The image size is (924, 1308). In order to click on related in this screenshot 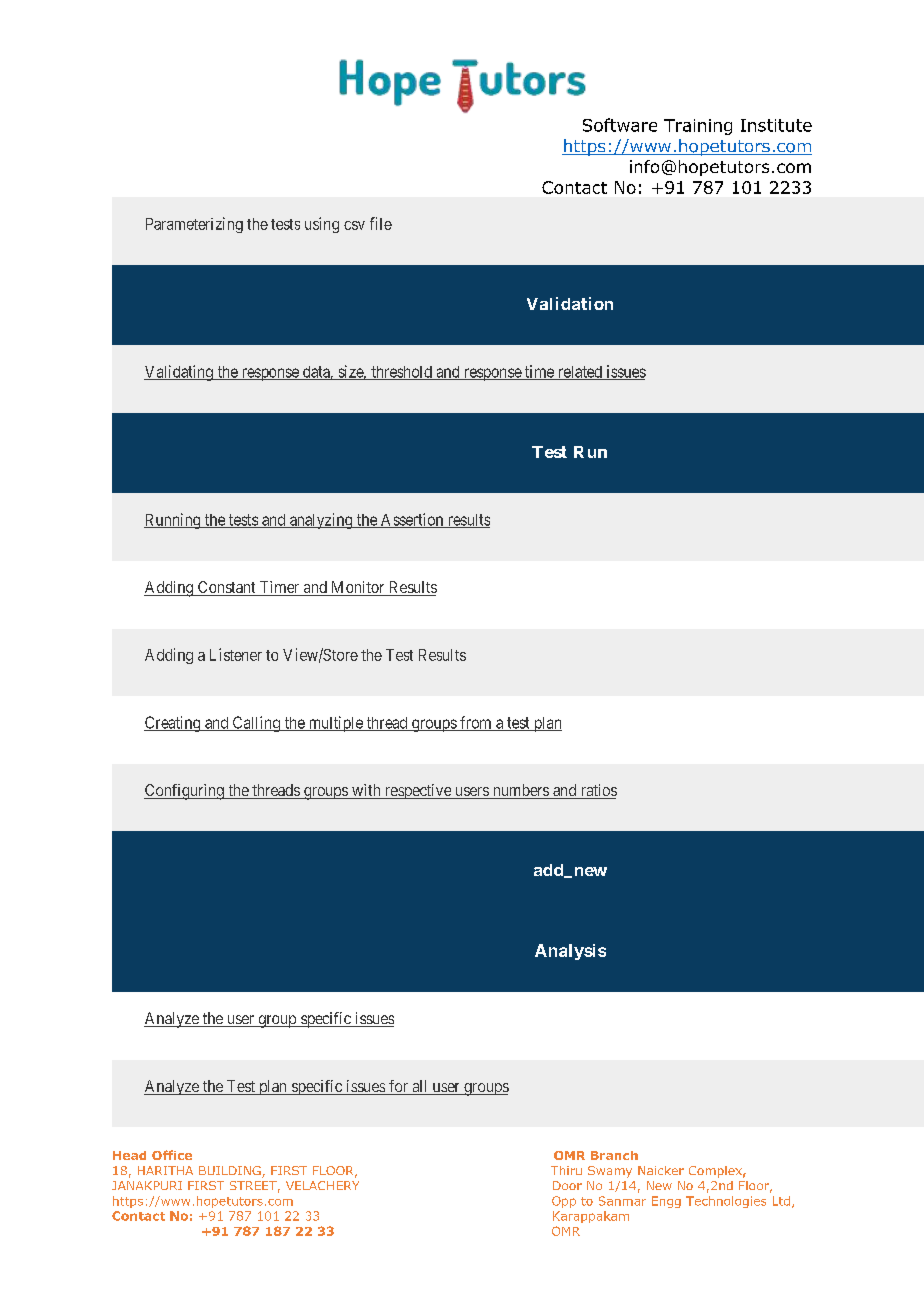, I will do `click(579, 373)`.
